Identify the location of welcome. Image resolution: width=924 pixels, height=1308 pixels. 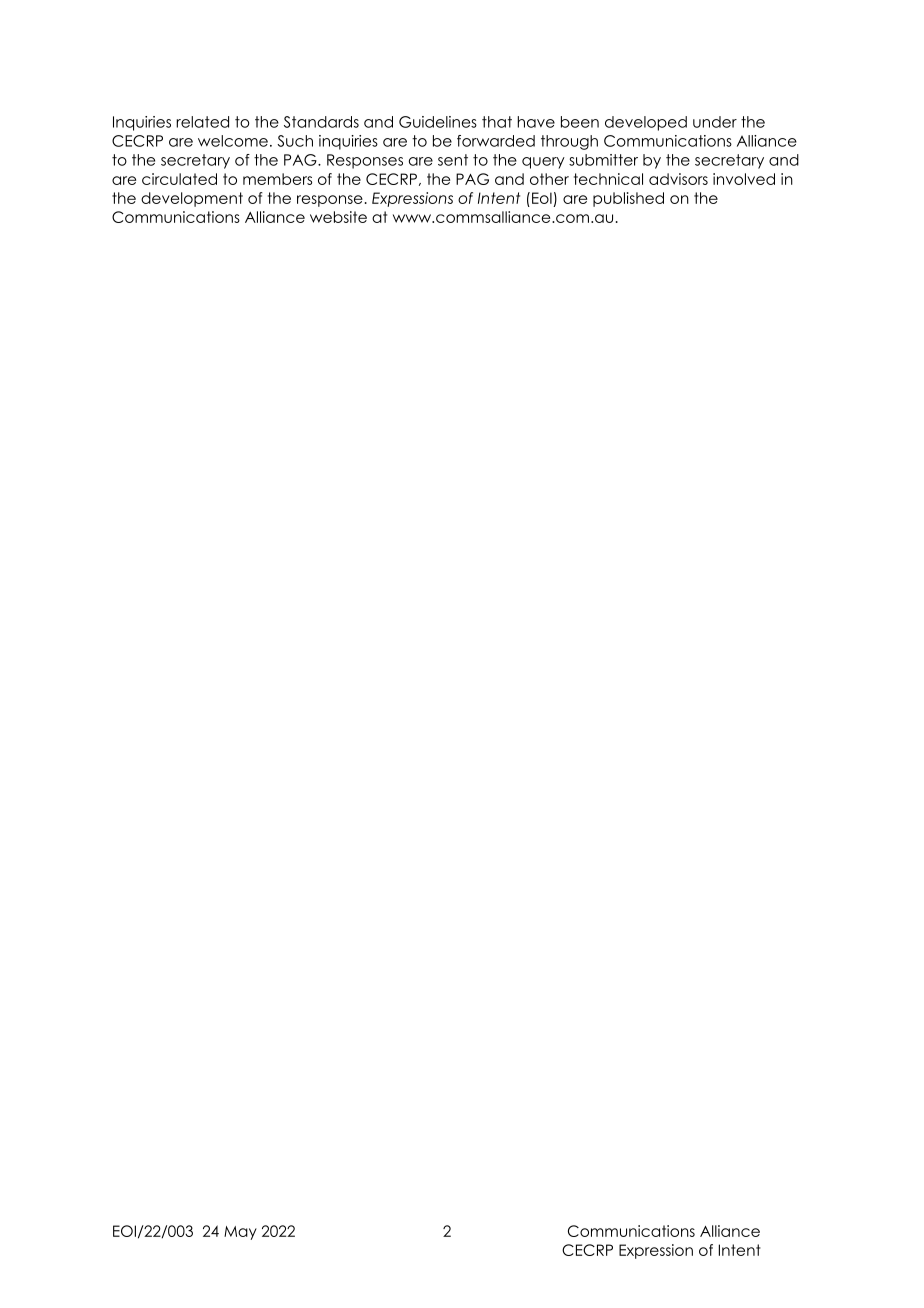
(233, 141).
